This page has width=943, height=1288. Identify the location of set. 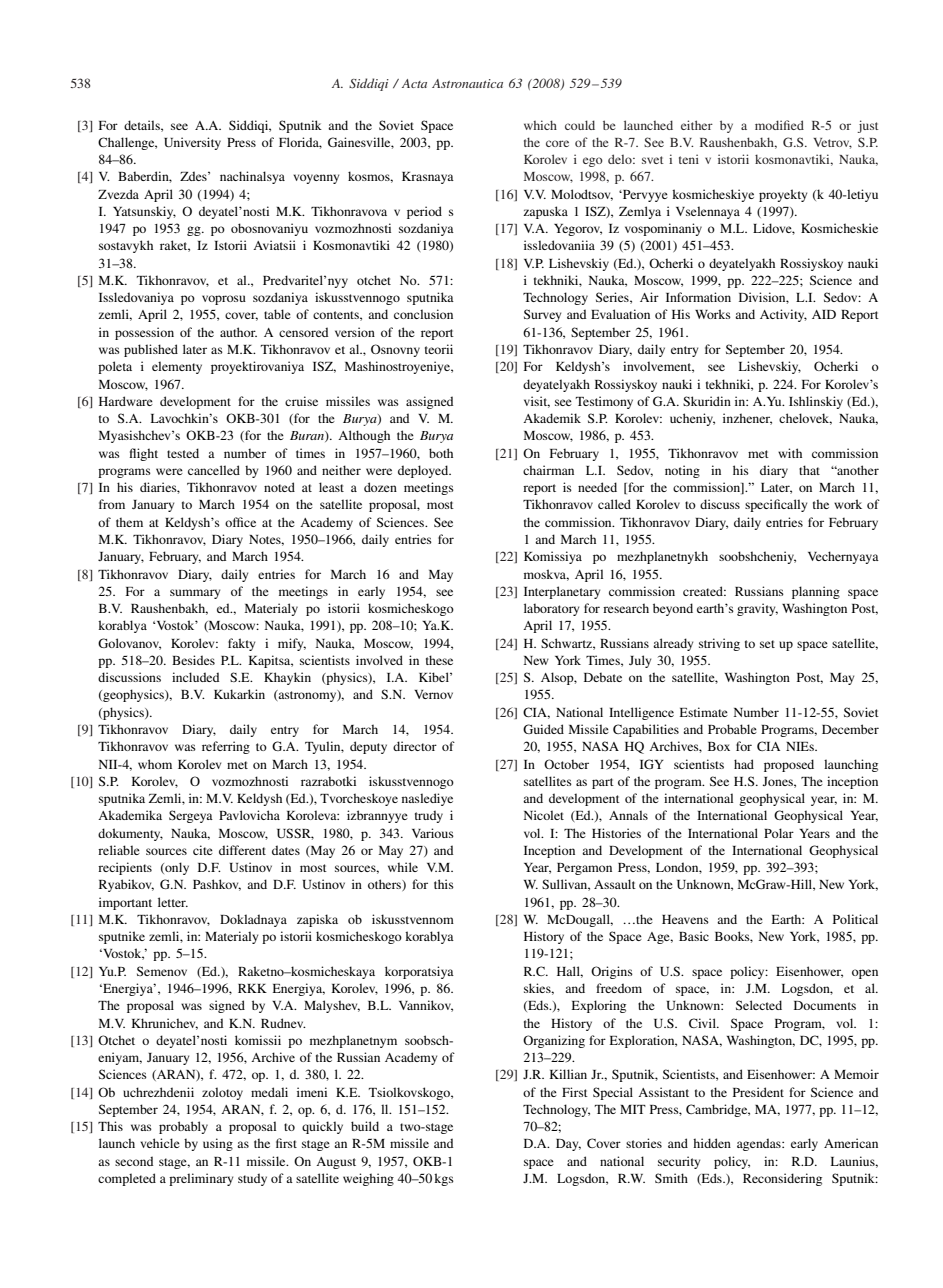
(767, 644).
